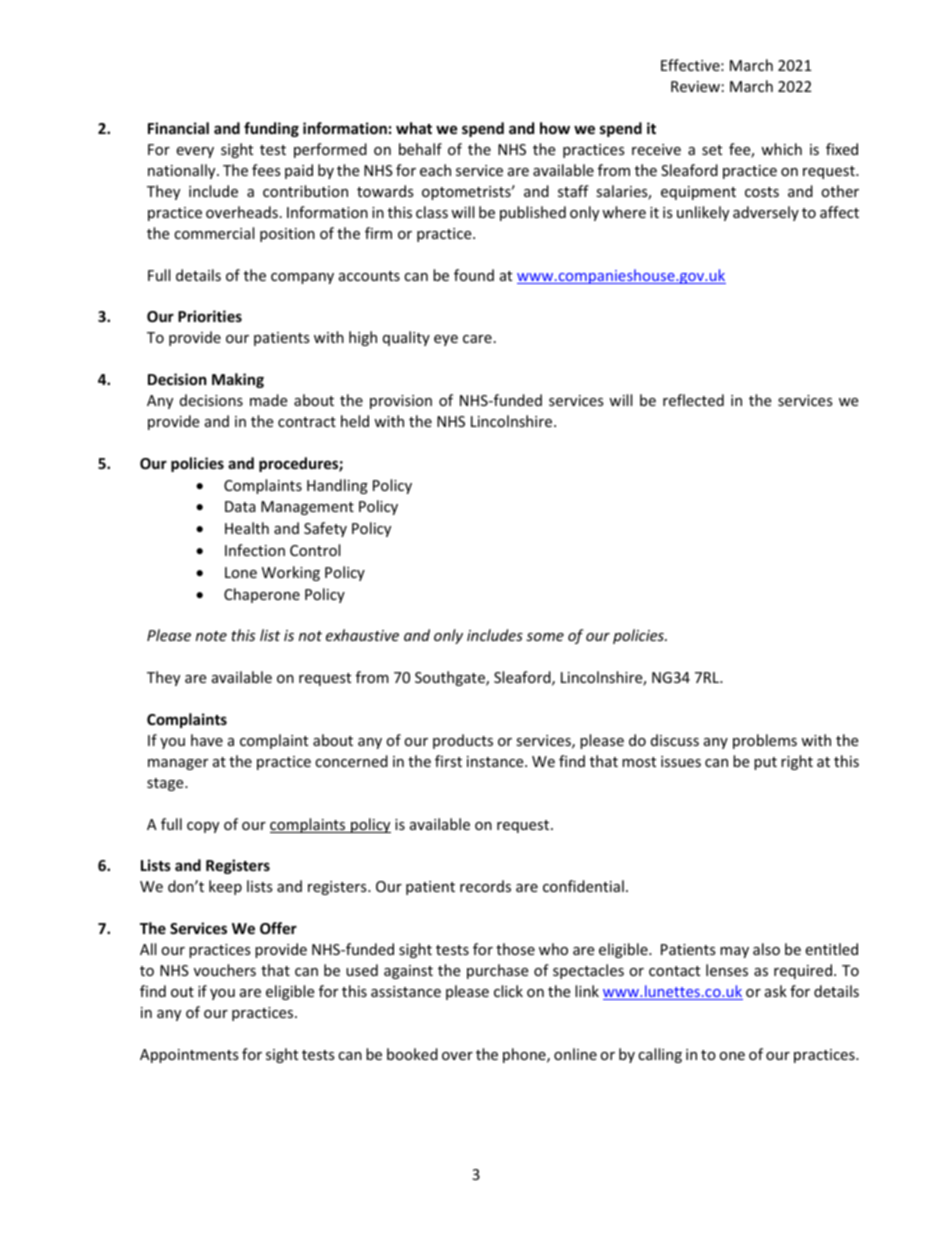 The image size is (952, 1233). I want to click on adversely, so click(766, 213).
